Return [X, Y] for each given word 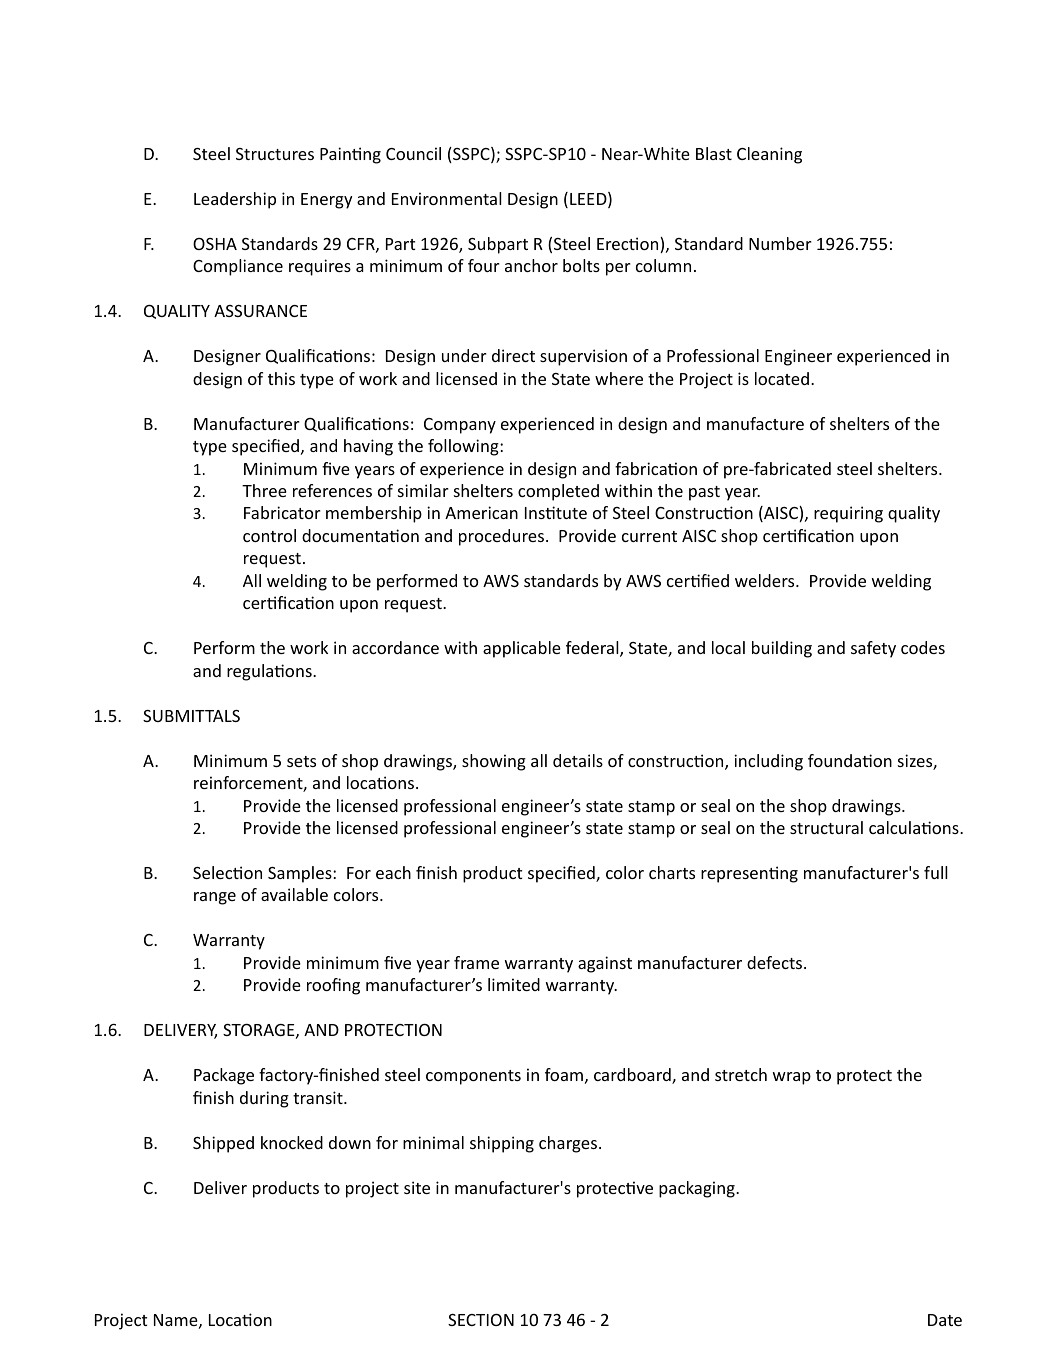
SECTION [481, 1320]
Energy [326, 201]
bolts [581, 265]
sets [301, 761]
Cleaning [769, 155]
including [768, 762]
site [417, 1187]
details [578, 760]
